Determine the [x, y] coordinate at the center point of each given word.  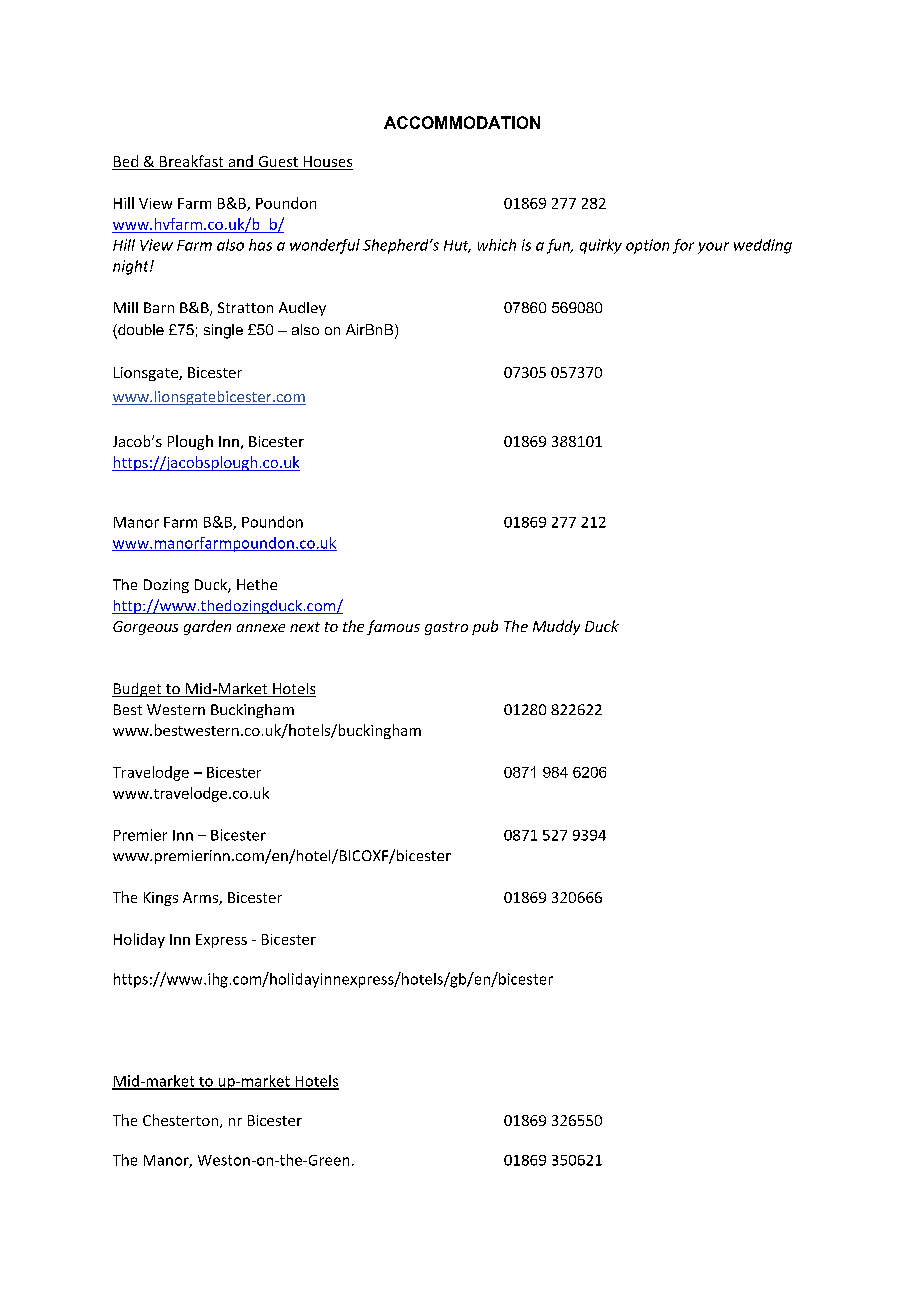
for [683, 246]
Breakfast [192, 162]
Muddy [556, 627]
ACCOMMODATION [462, 122]
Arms [201, 898]
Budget [138, 690]
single [223, 331]
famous [393, 627]
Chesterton [180, 1120]
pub [485, 627]
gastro [446, 628]
